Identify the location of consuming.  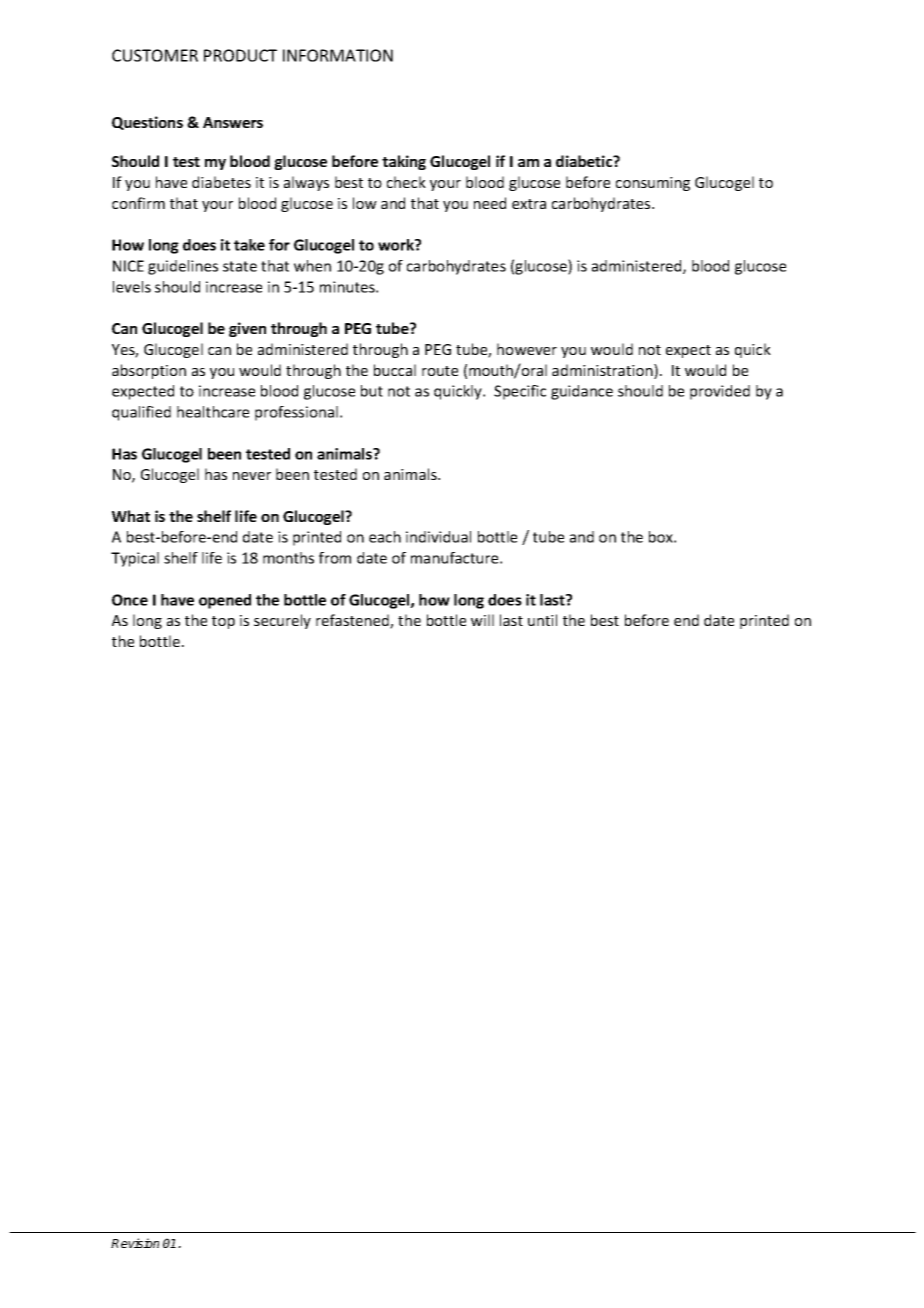
(653, 184).
